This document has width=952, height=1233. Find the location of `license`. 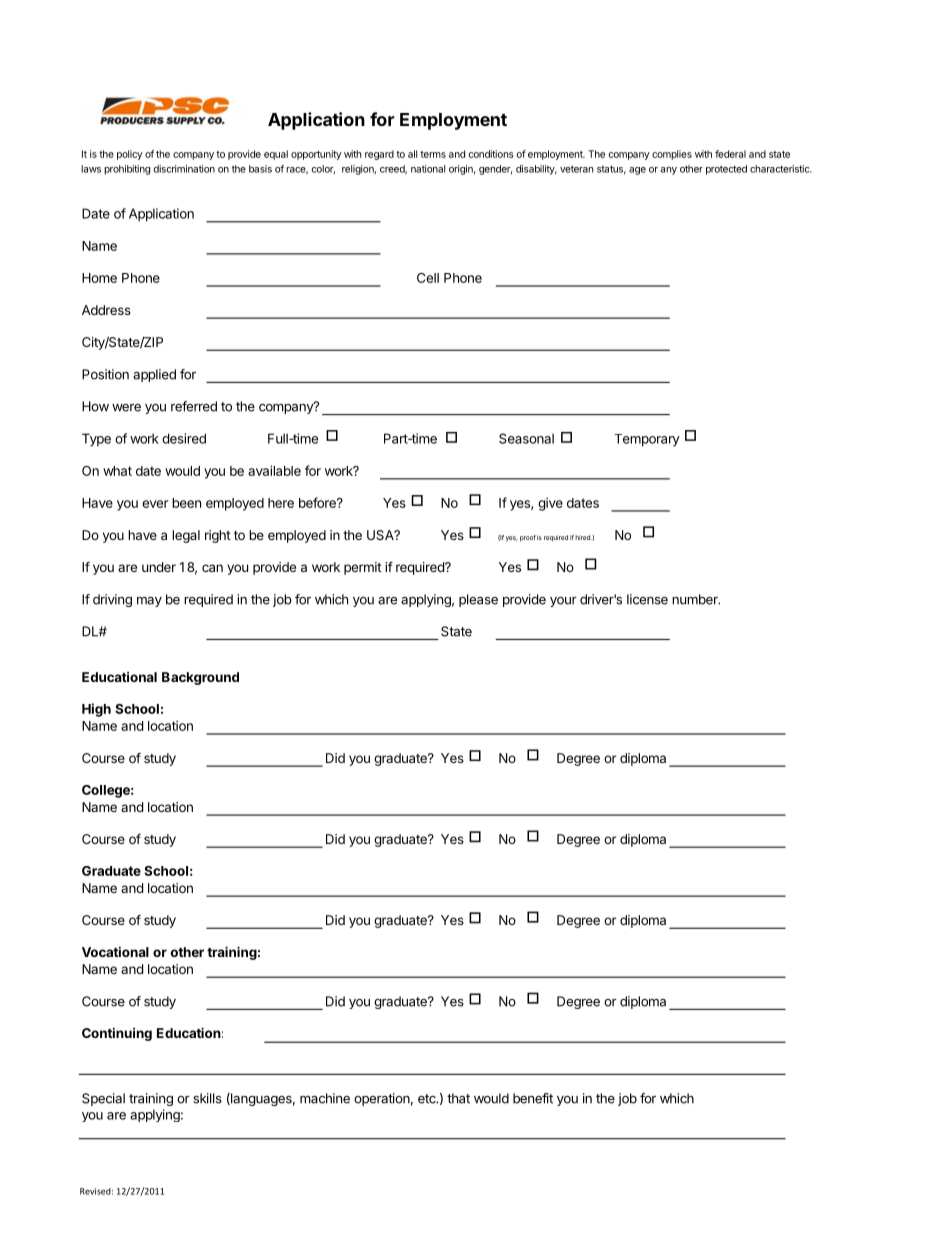

license is located at coordinates (647, 599).
